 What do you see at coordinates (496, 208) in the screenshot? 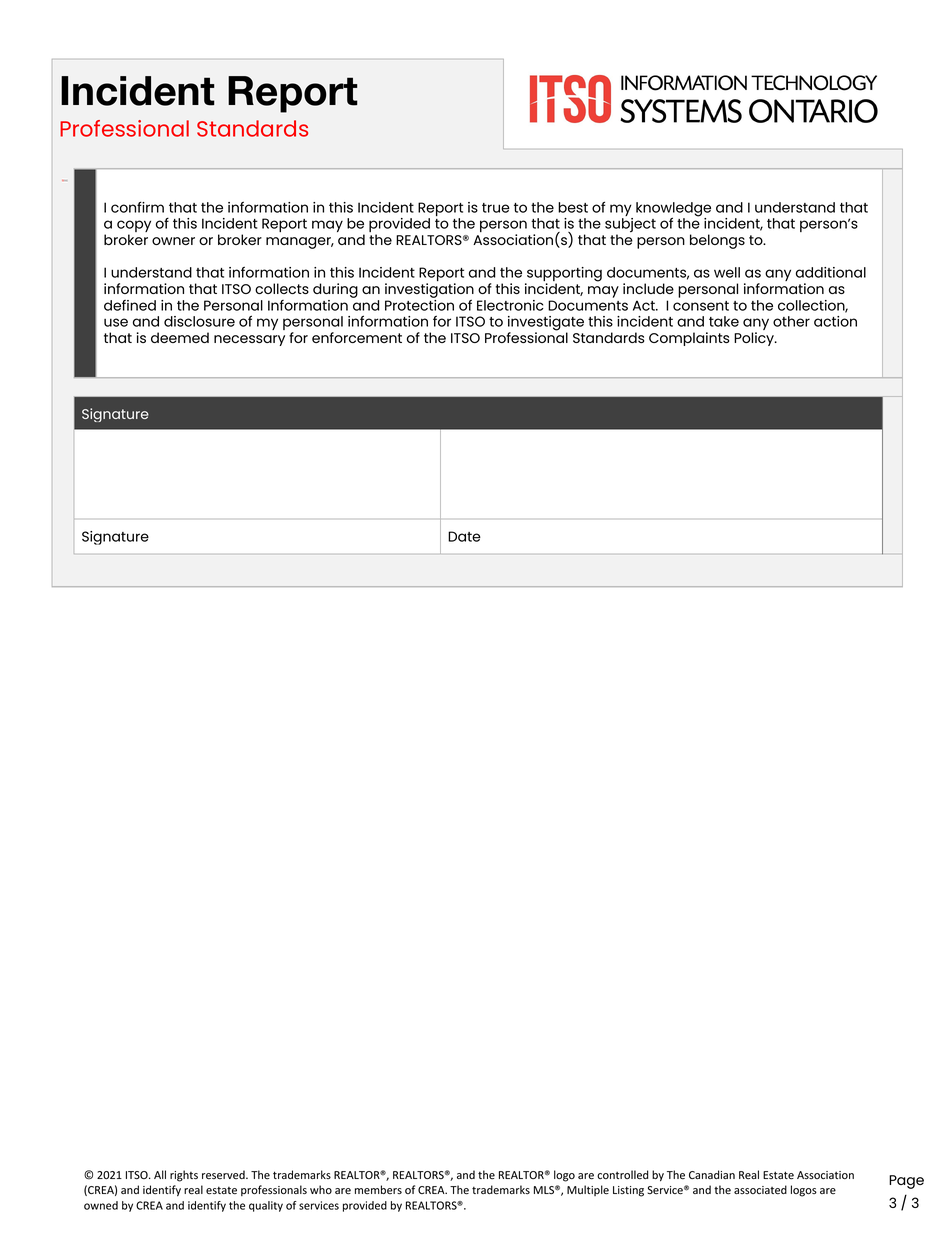
I see `true` at bounding box center [496, 208].
